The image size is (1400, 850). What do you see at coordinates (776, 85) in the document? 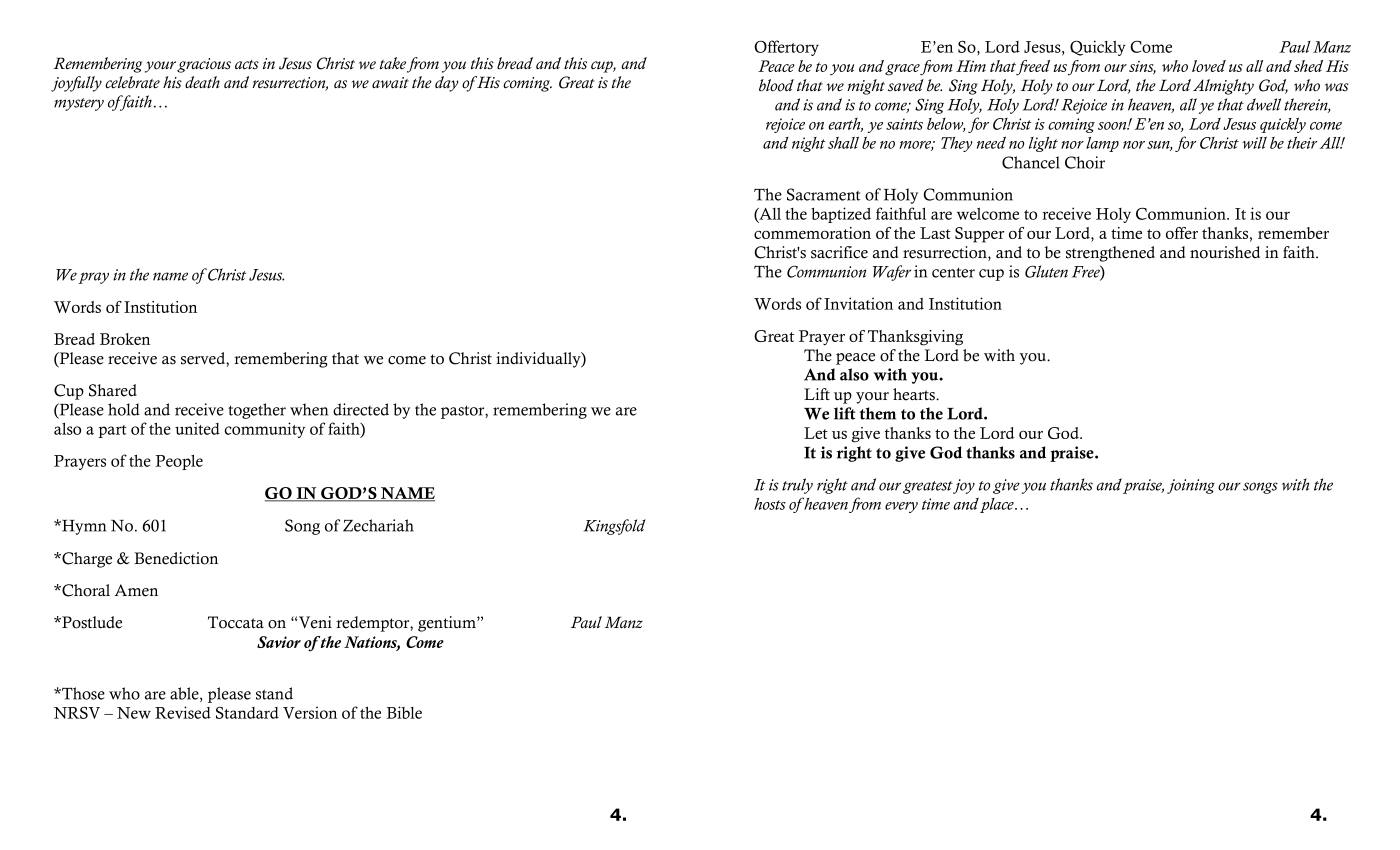
I see `blood` at bounding box center [776, 85].
